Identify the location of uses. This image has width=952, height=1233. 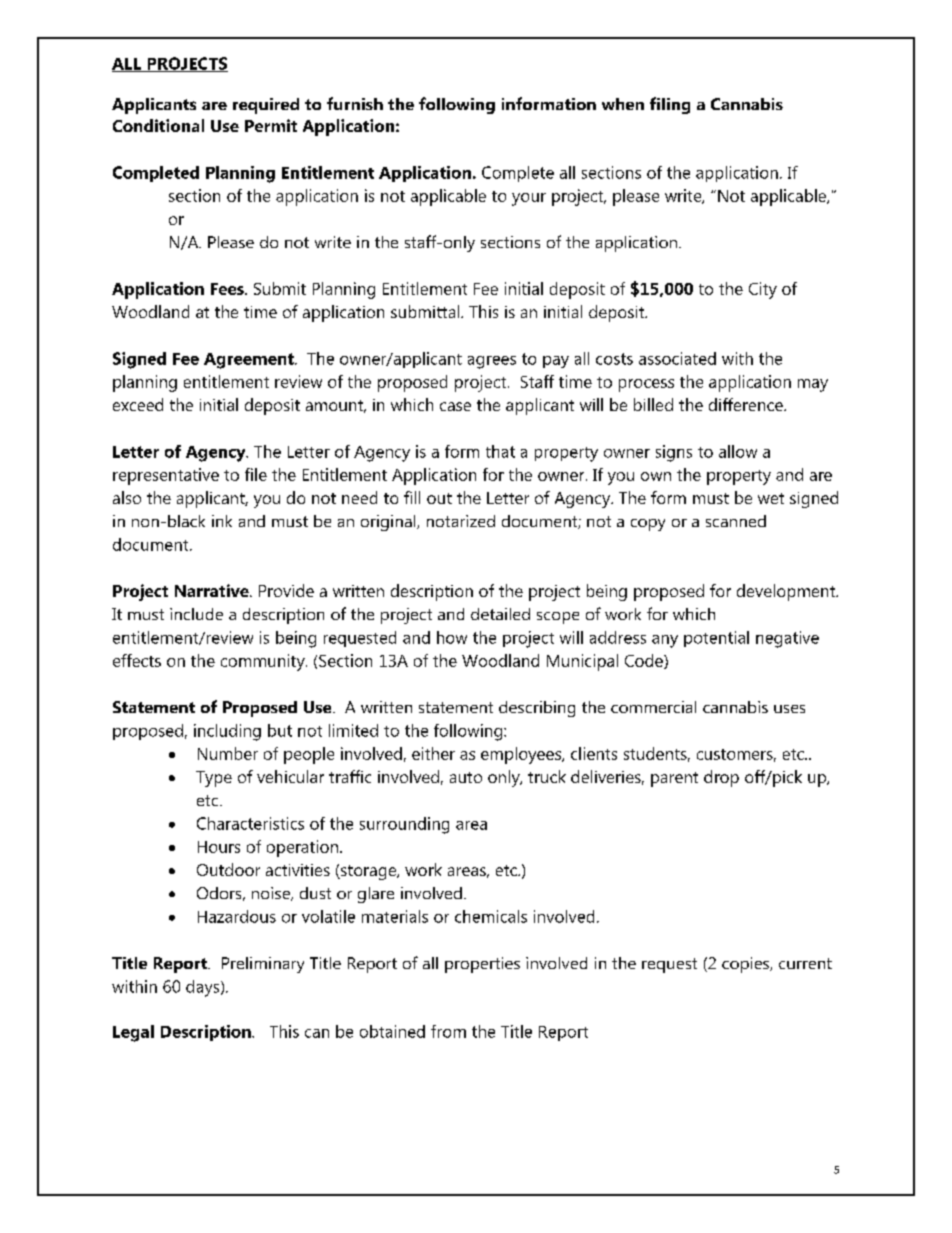
(789, 709).
